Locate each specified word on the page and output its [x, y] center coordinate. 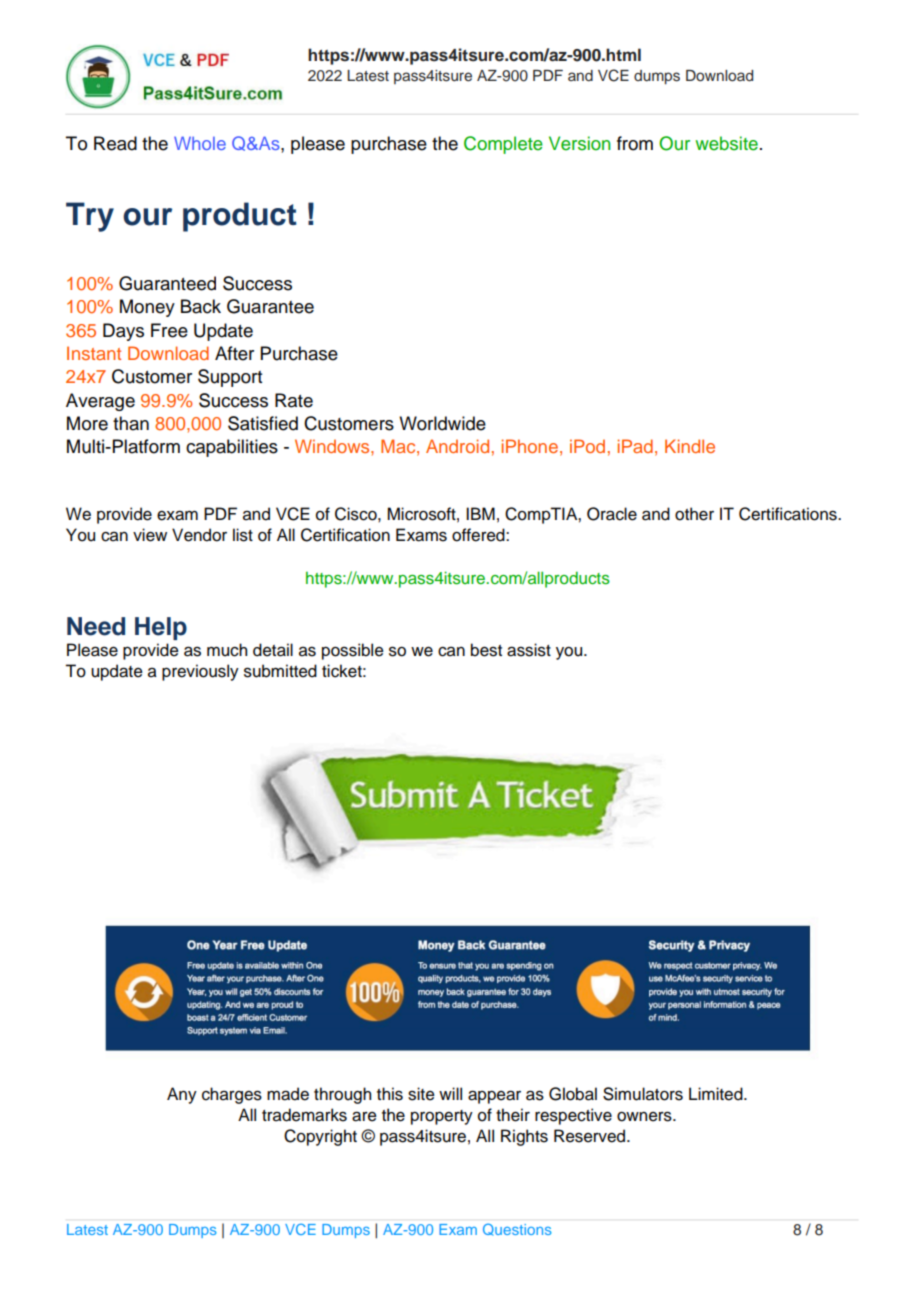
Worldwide [442, 423]
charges [232, 1095]
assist [529, 650]
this [390, 1094]
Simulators [643, 1094]
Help [161, 628]
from [635, 143]
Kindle [690, 446]
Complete [503, 145]
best [486, 650]
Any [182, 1095]
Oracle [612, 514]
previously [200, 672]
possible [353, 651]
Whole [200, 143]
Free [169, 330]
